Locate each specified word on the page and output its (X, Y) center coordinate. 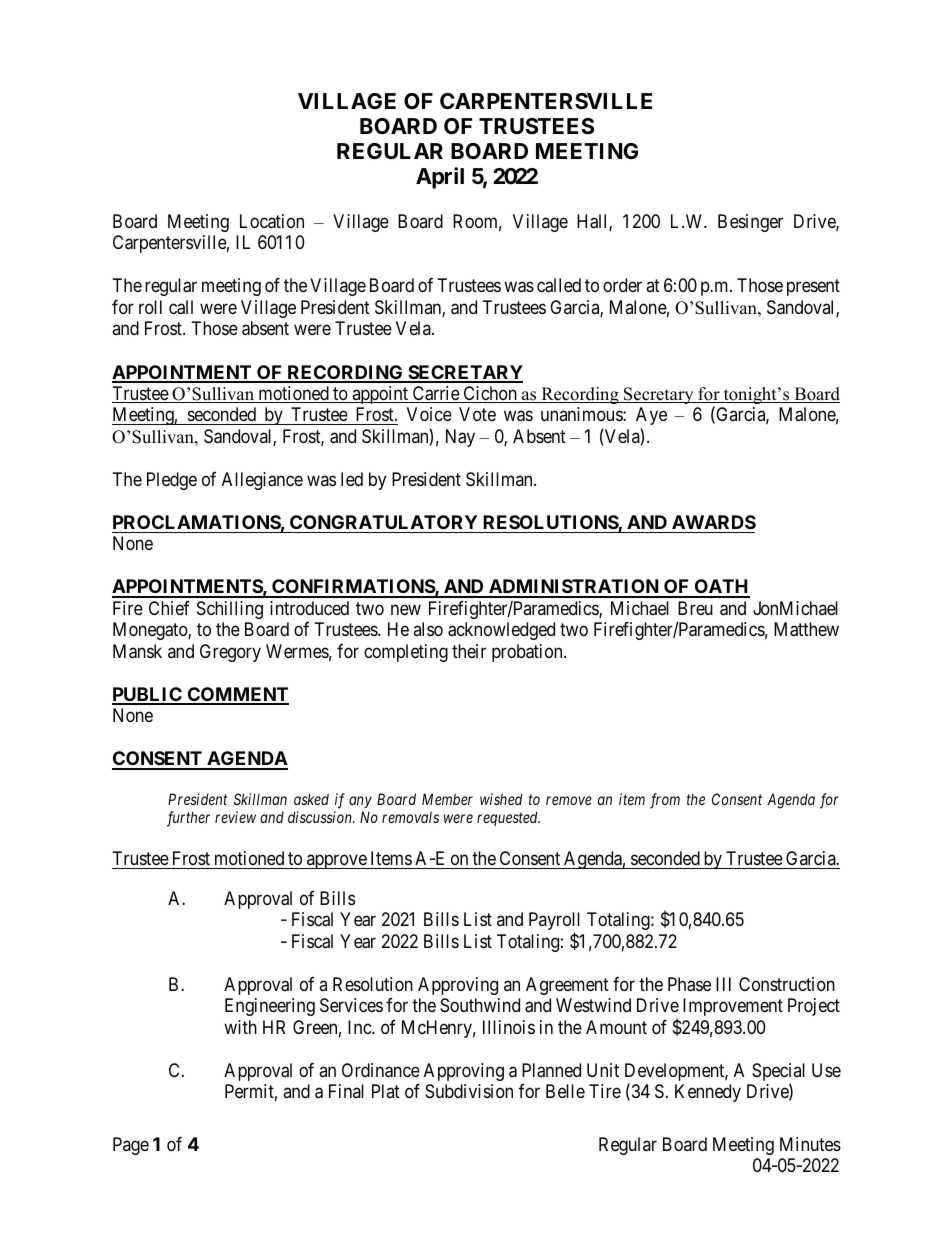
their (469, 651)
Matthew (806, 629)
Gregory (230, 653)
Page (131, 1146)
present (813, 288)
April (440, 178)
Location (272, 221)
